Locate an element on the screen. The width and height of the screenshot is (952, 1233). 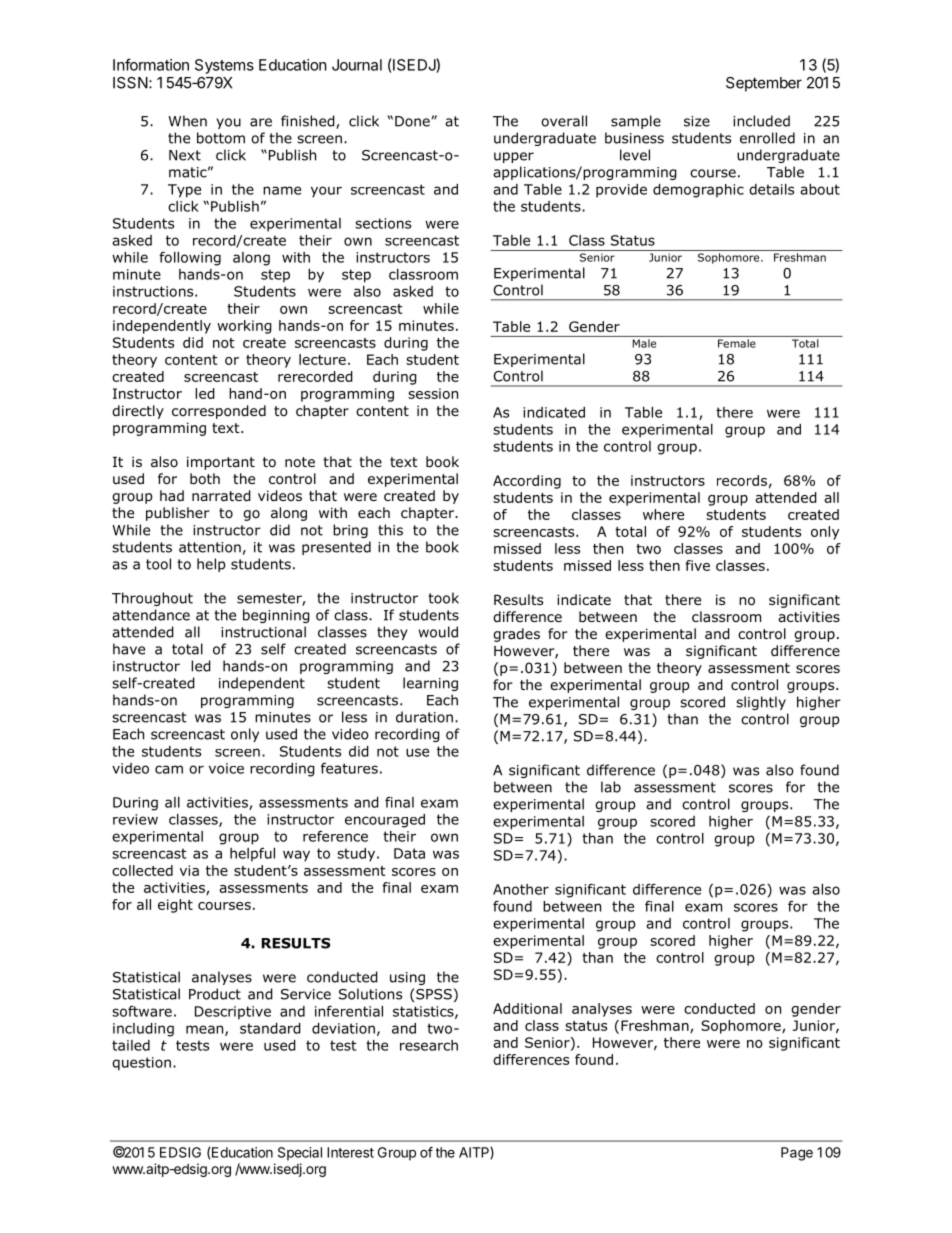
session is located at coordinates (433, 393).
